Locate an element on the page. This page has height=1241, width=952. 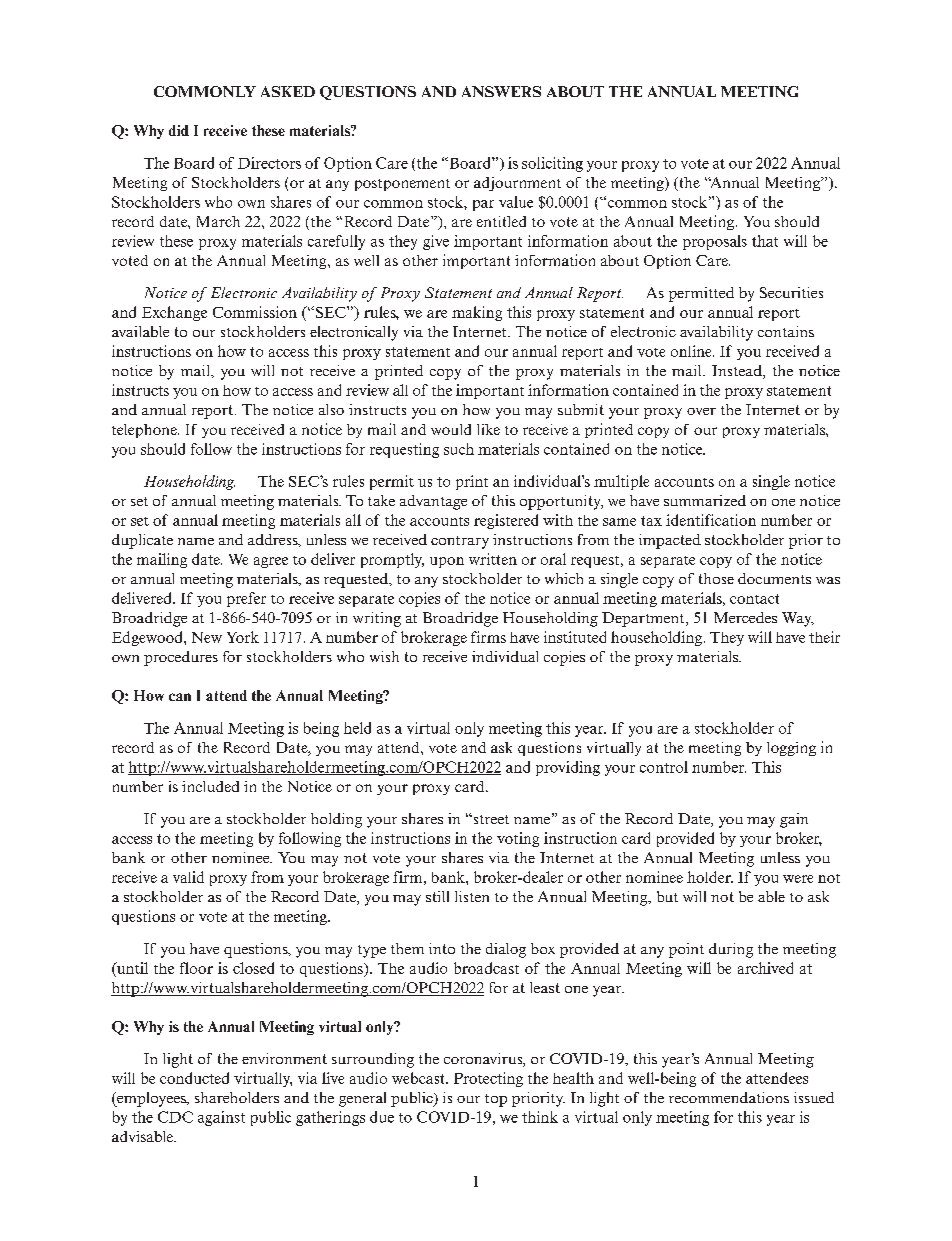
Exchange is located at coordinates (174, 313).
